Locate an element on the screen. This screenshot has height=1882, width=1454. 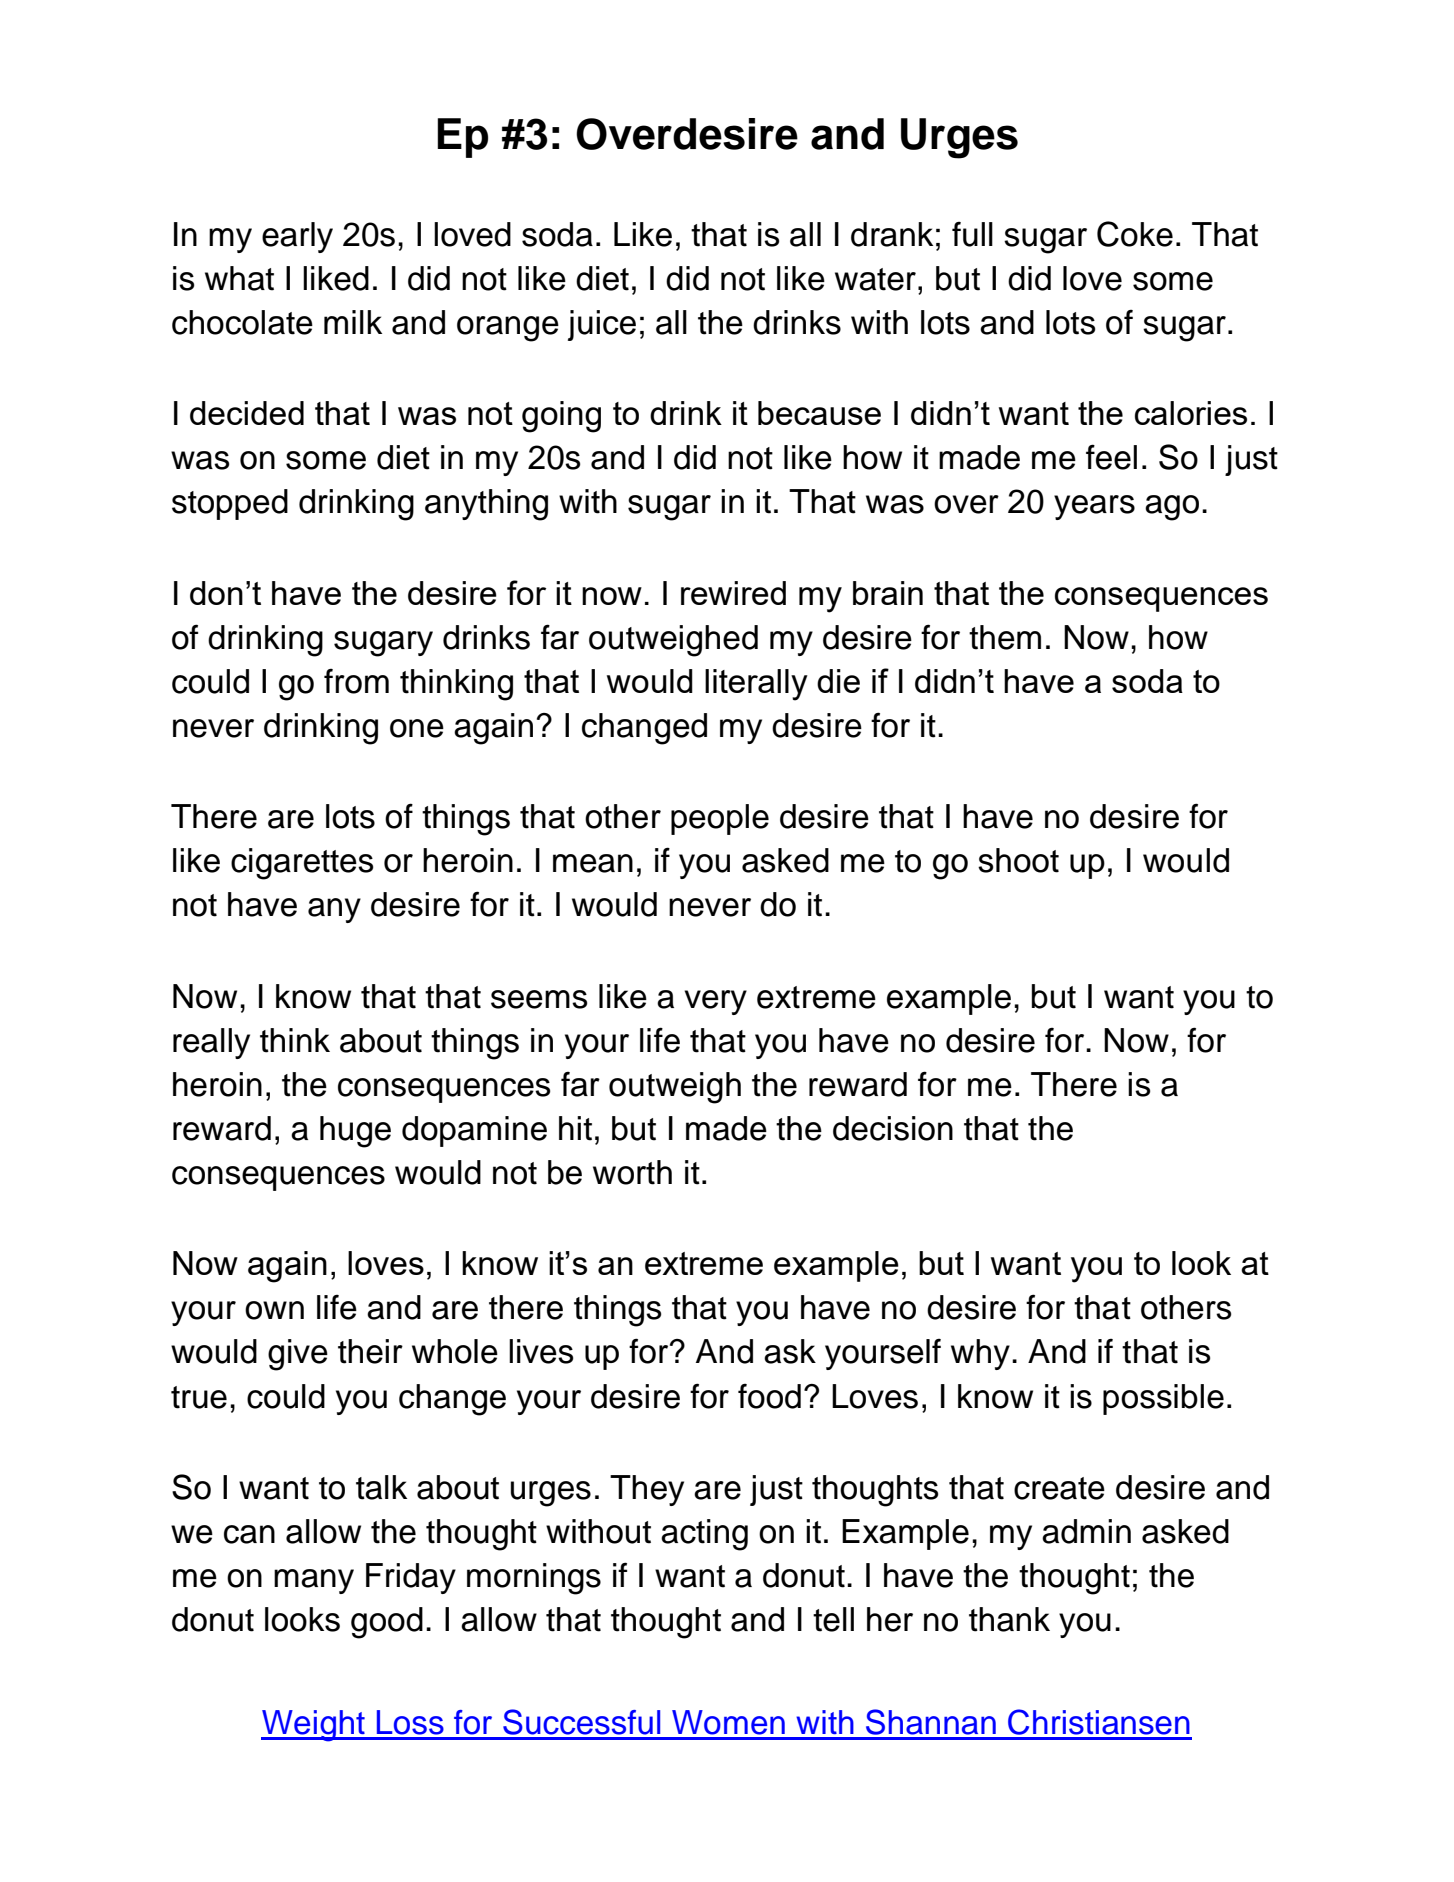
Coke is located at coordinates (1135, 234).
